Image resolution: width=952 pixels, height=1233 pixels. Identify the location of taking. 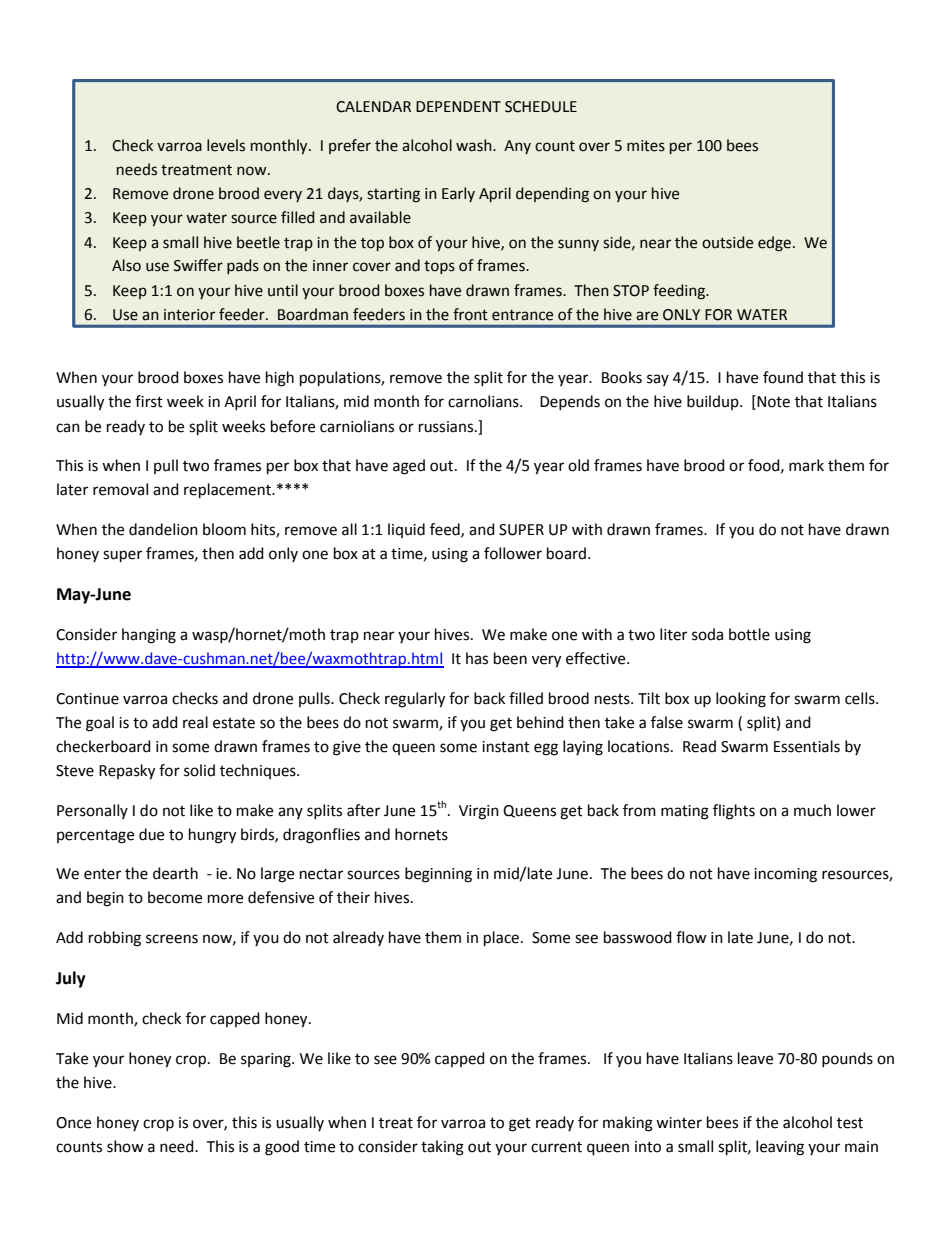
(442, 1148).
